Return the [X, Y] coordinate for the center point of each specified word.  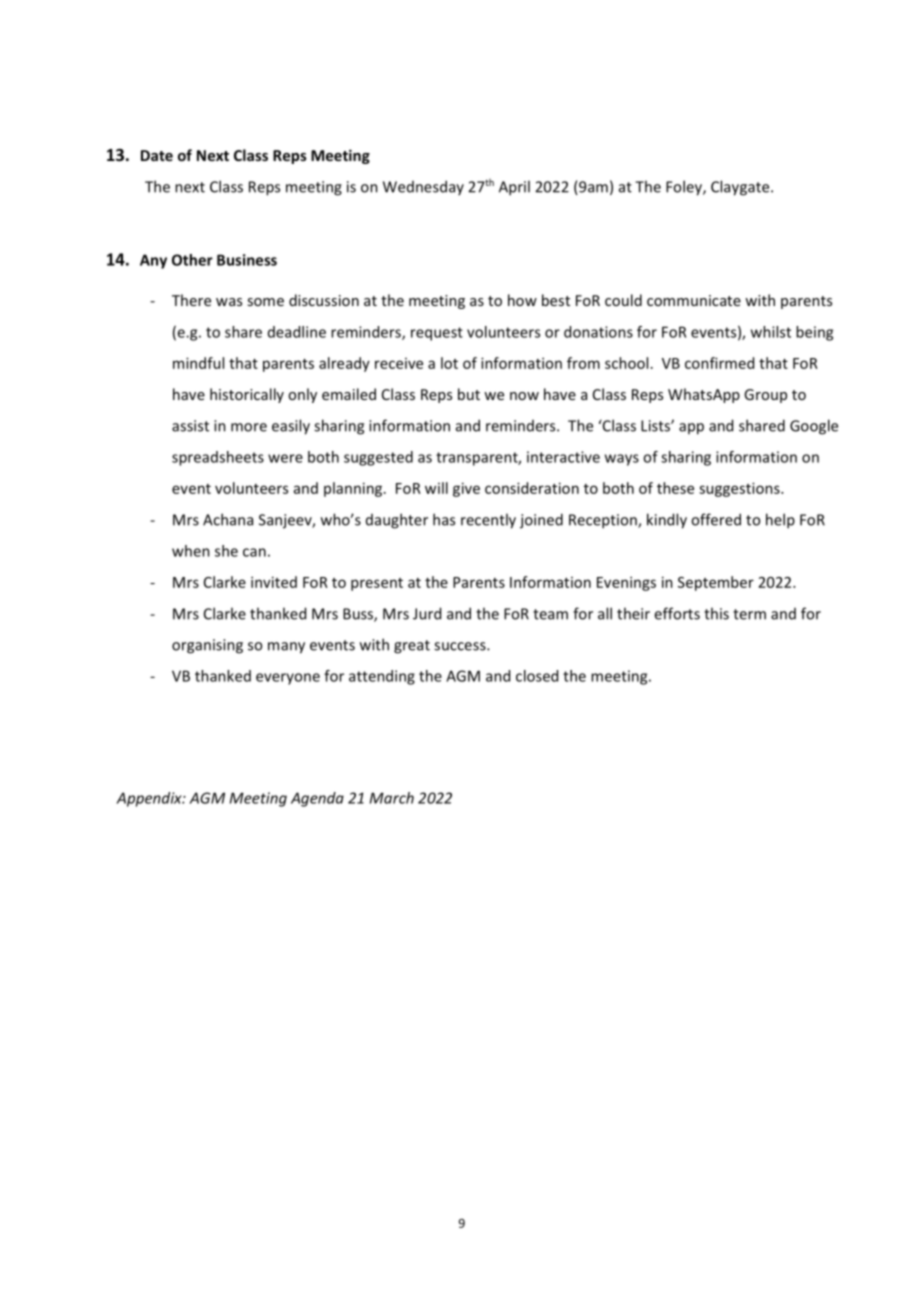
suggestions [740, 489]
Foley [685, 188]
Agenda [317, 799]
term [749, 614]
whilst [771, 332]
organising [207, 646]
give [466, 489]
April [514, 188]
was [229, 302]
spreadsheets [218, 458]
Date [157, 155]
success [461, 646]
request [437, 334]
